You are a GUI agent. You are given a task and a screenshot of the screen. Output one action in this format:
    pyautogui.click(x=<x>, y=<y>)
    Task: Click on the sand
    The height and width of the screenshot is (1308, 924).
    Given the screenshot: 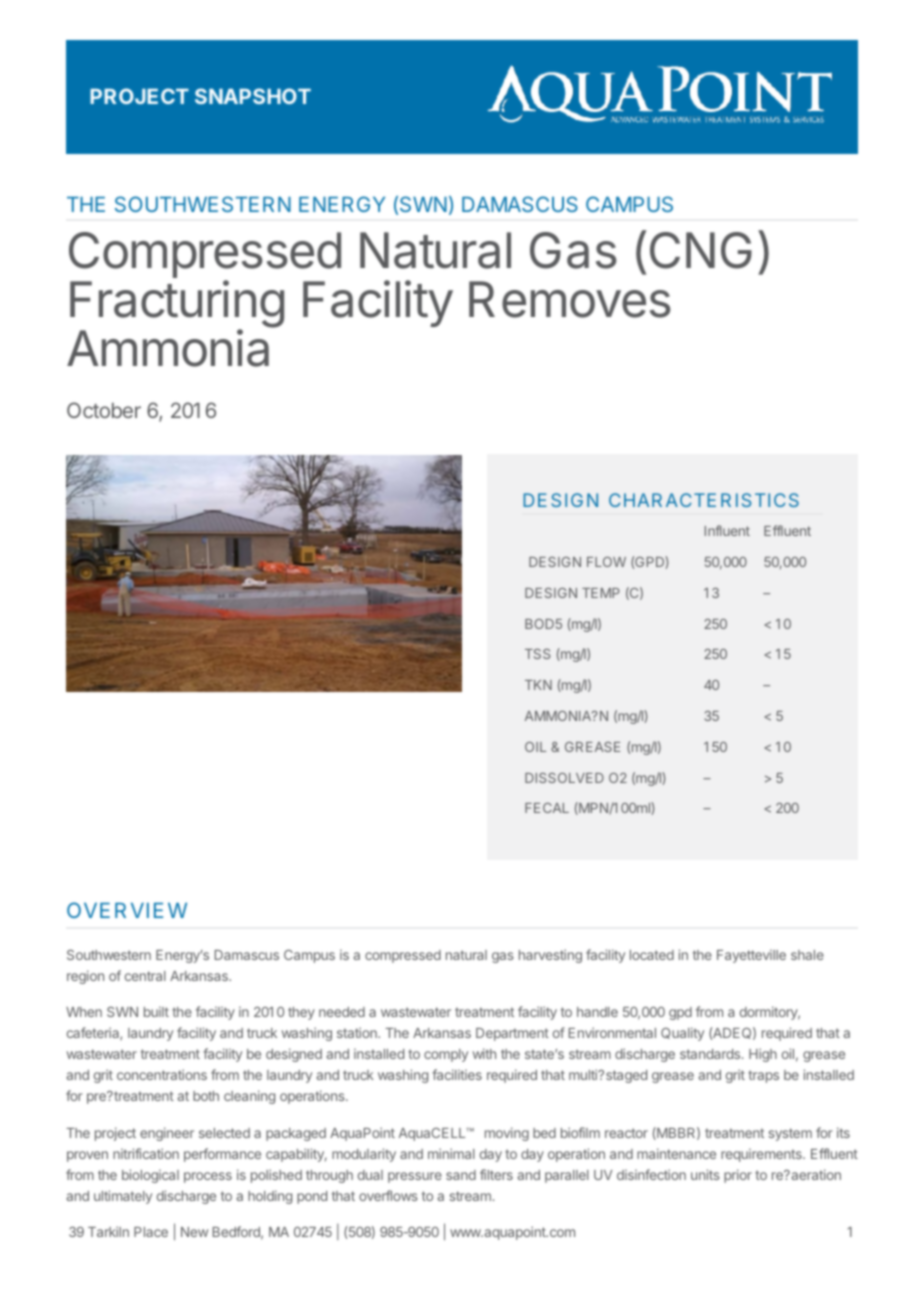 What is the action you would take?
    pyautogui.click(x=461, y=1175)
